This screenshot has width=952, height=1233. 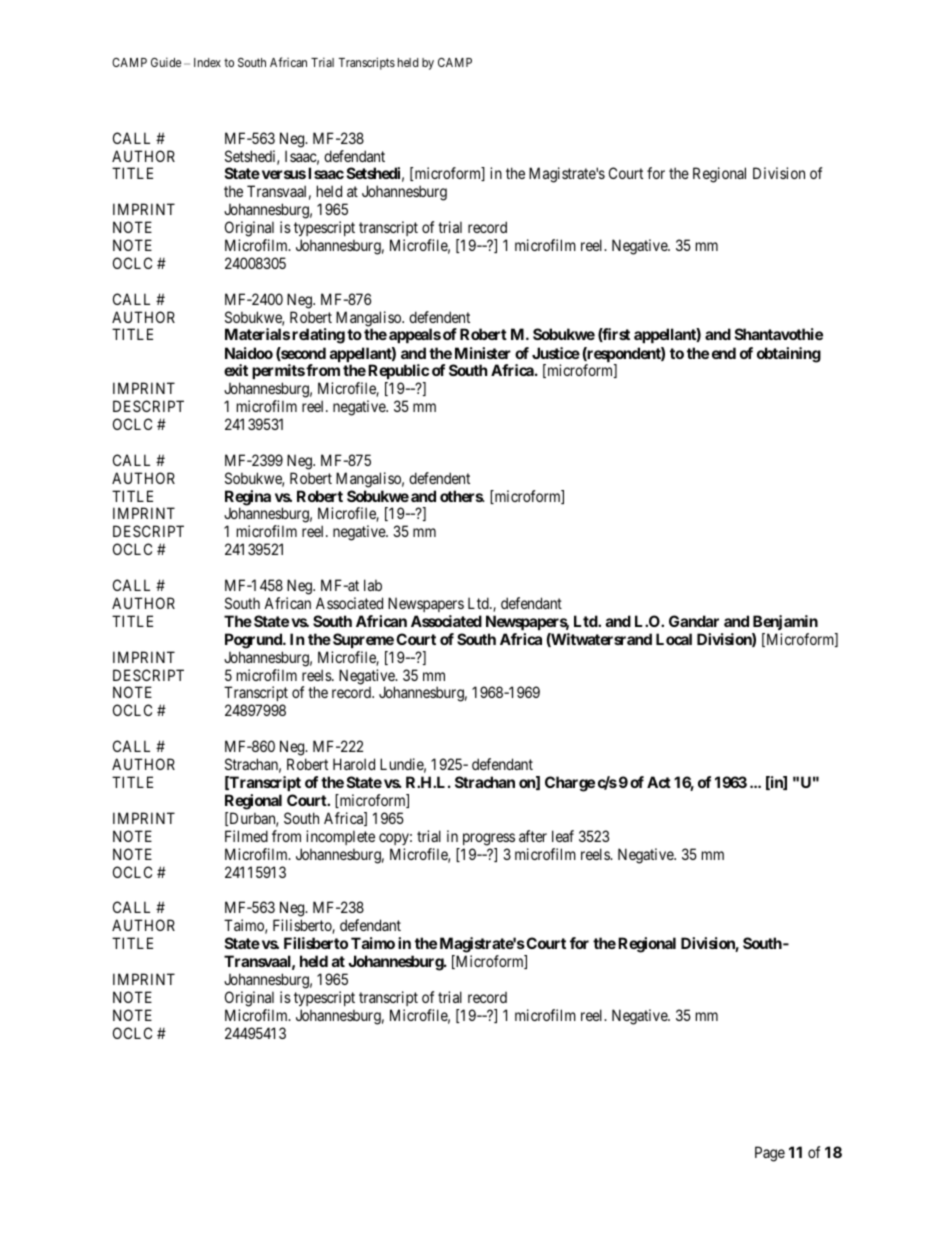 I want to click on Minister, so click(x=483, y=353).
